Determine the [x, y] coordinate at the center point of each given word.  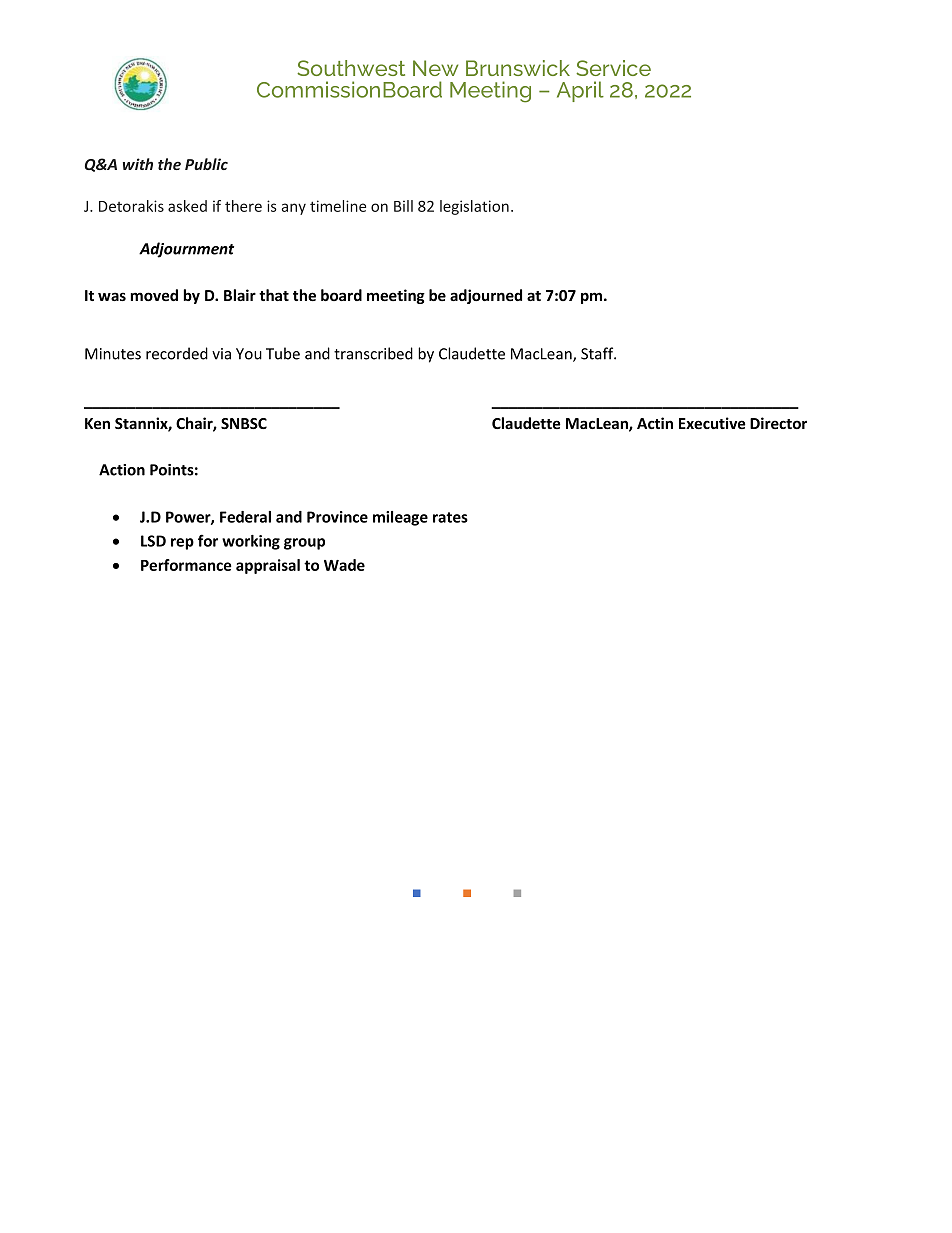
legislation [474, 207]
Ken [97, 423]
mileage [400, 518]
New [435, 68]
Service [613, 68]
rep [182, 544]
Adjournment [186, 250]
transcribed [373, 353]
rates [450, 517]
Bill [403, 206]
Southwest [351, 68]
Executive [712, 423]
